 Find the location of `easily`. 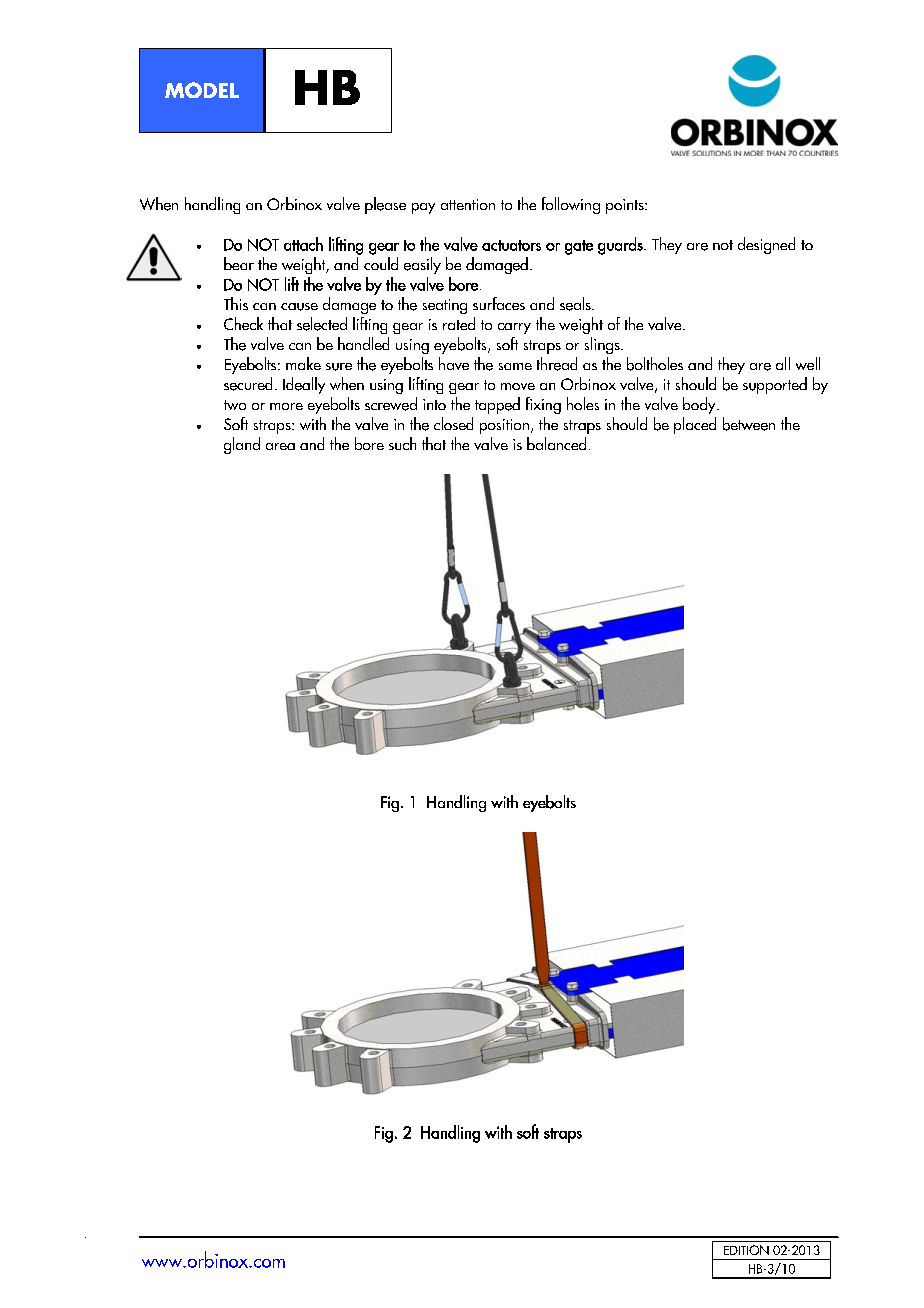

easily is located at coordinates (422, 265).
